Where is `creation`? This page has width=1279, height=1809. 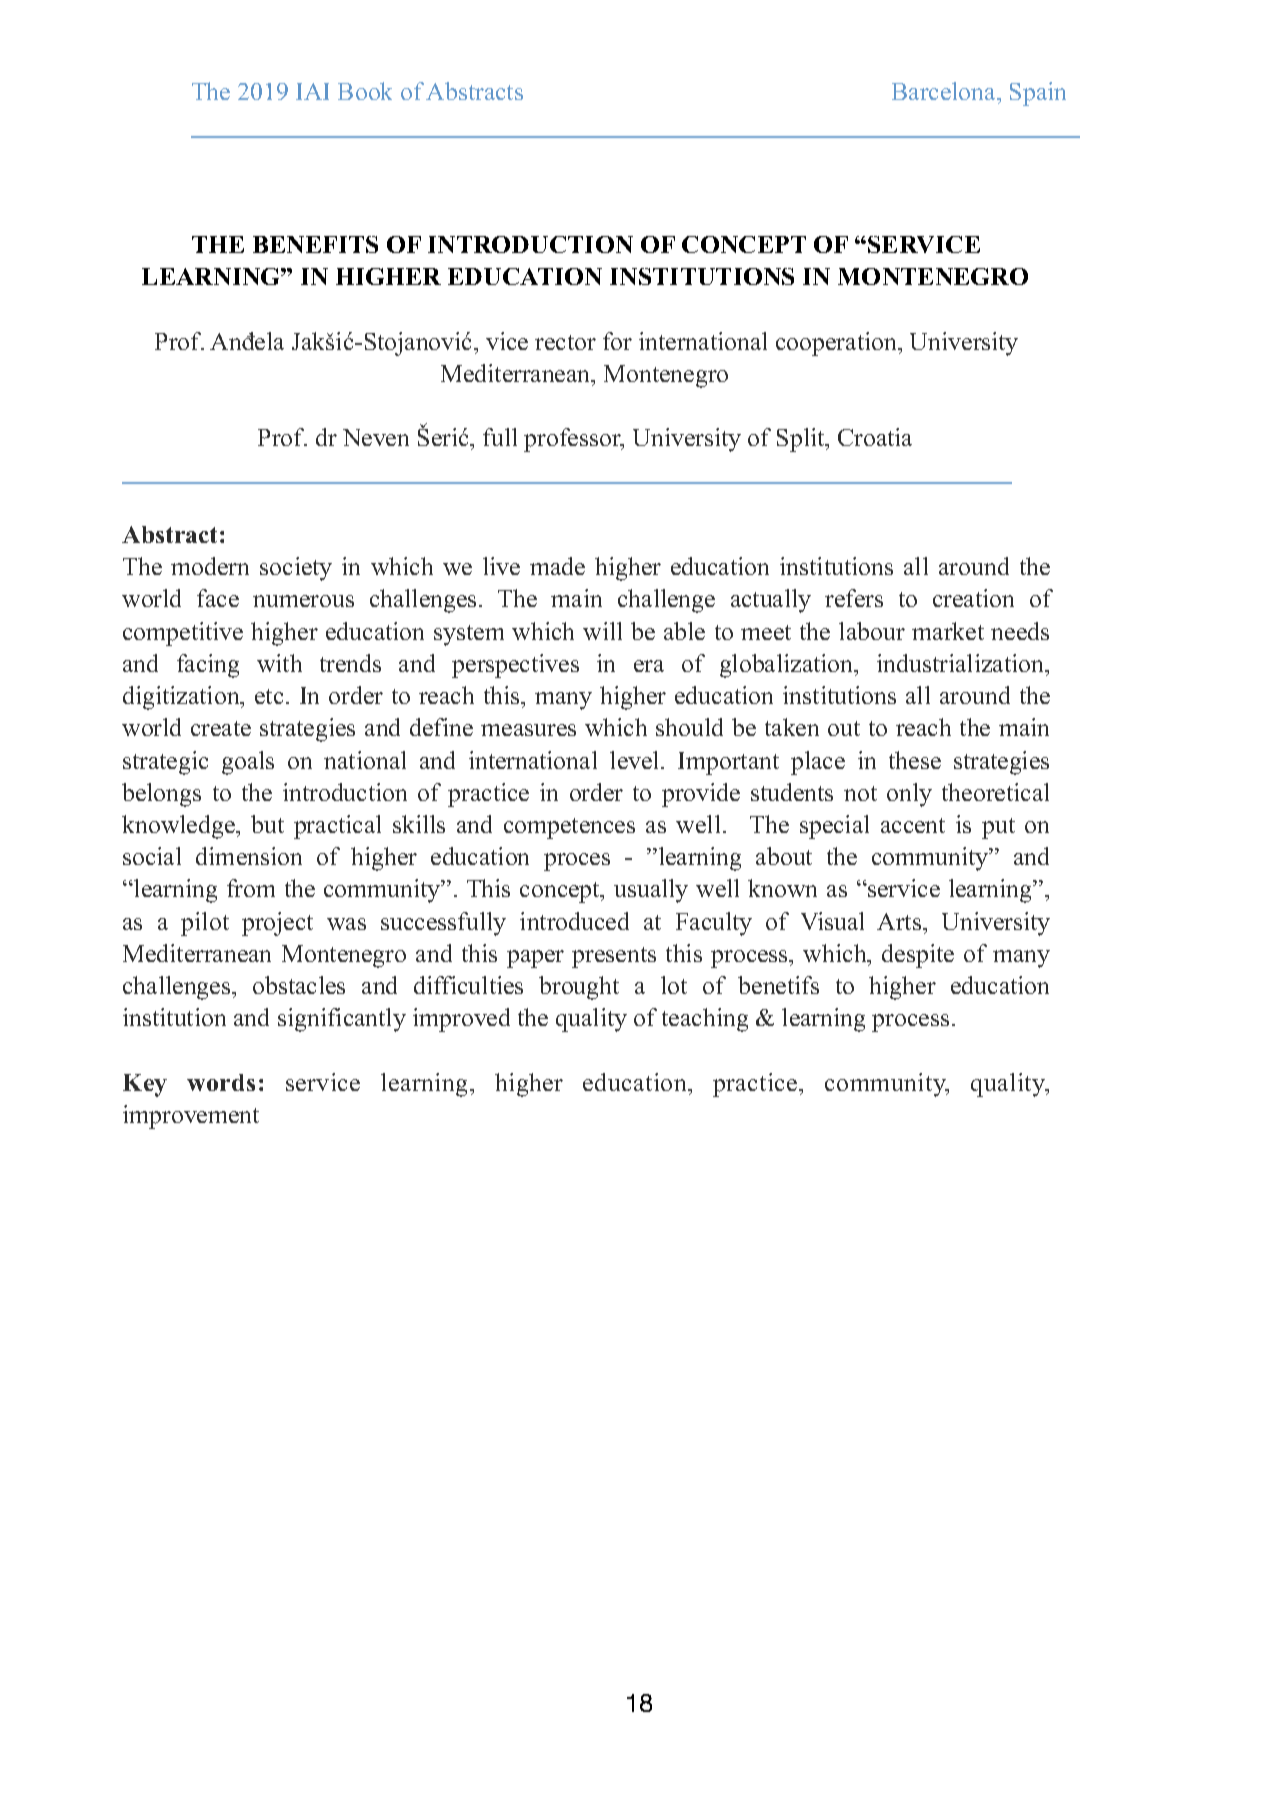
creation is located at coordinates (973, 598).
